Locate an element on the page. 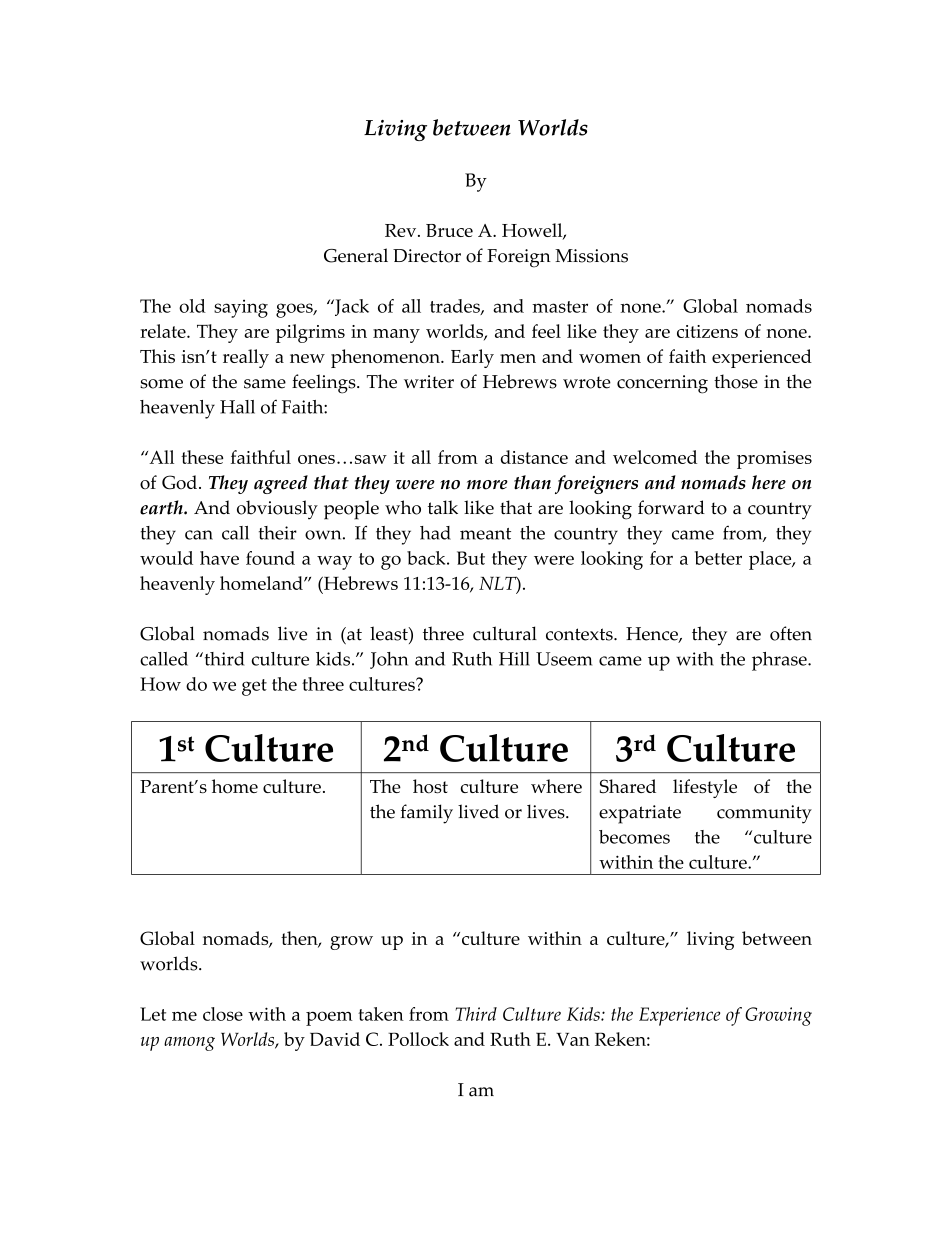 The image size is (952, 1233). phrase is located at coordinates (780, 661).
